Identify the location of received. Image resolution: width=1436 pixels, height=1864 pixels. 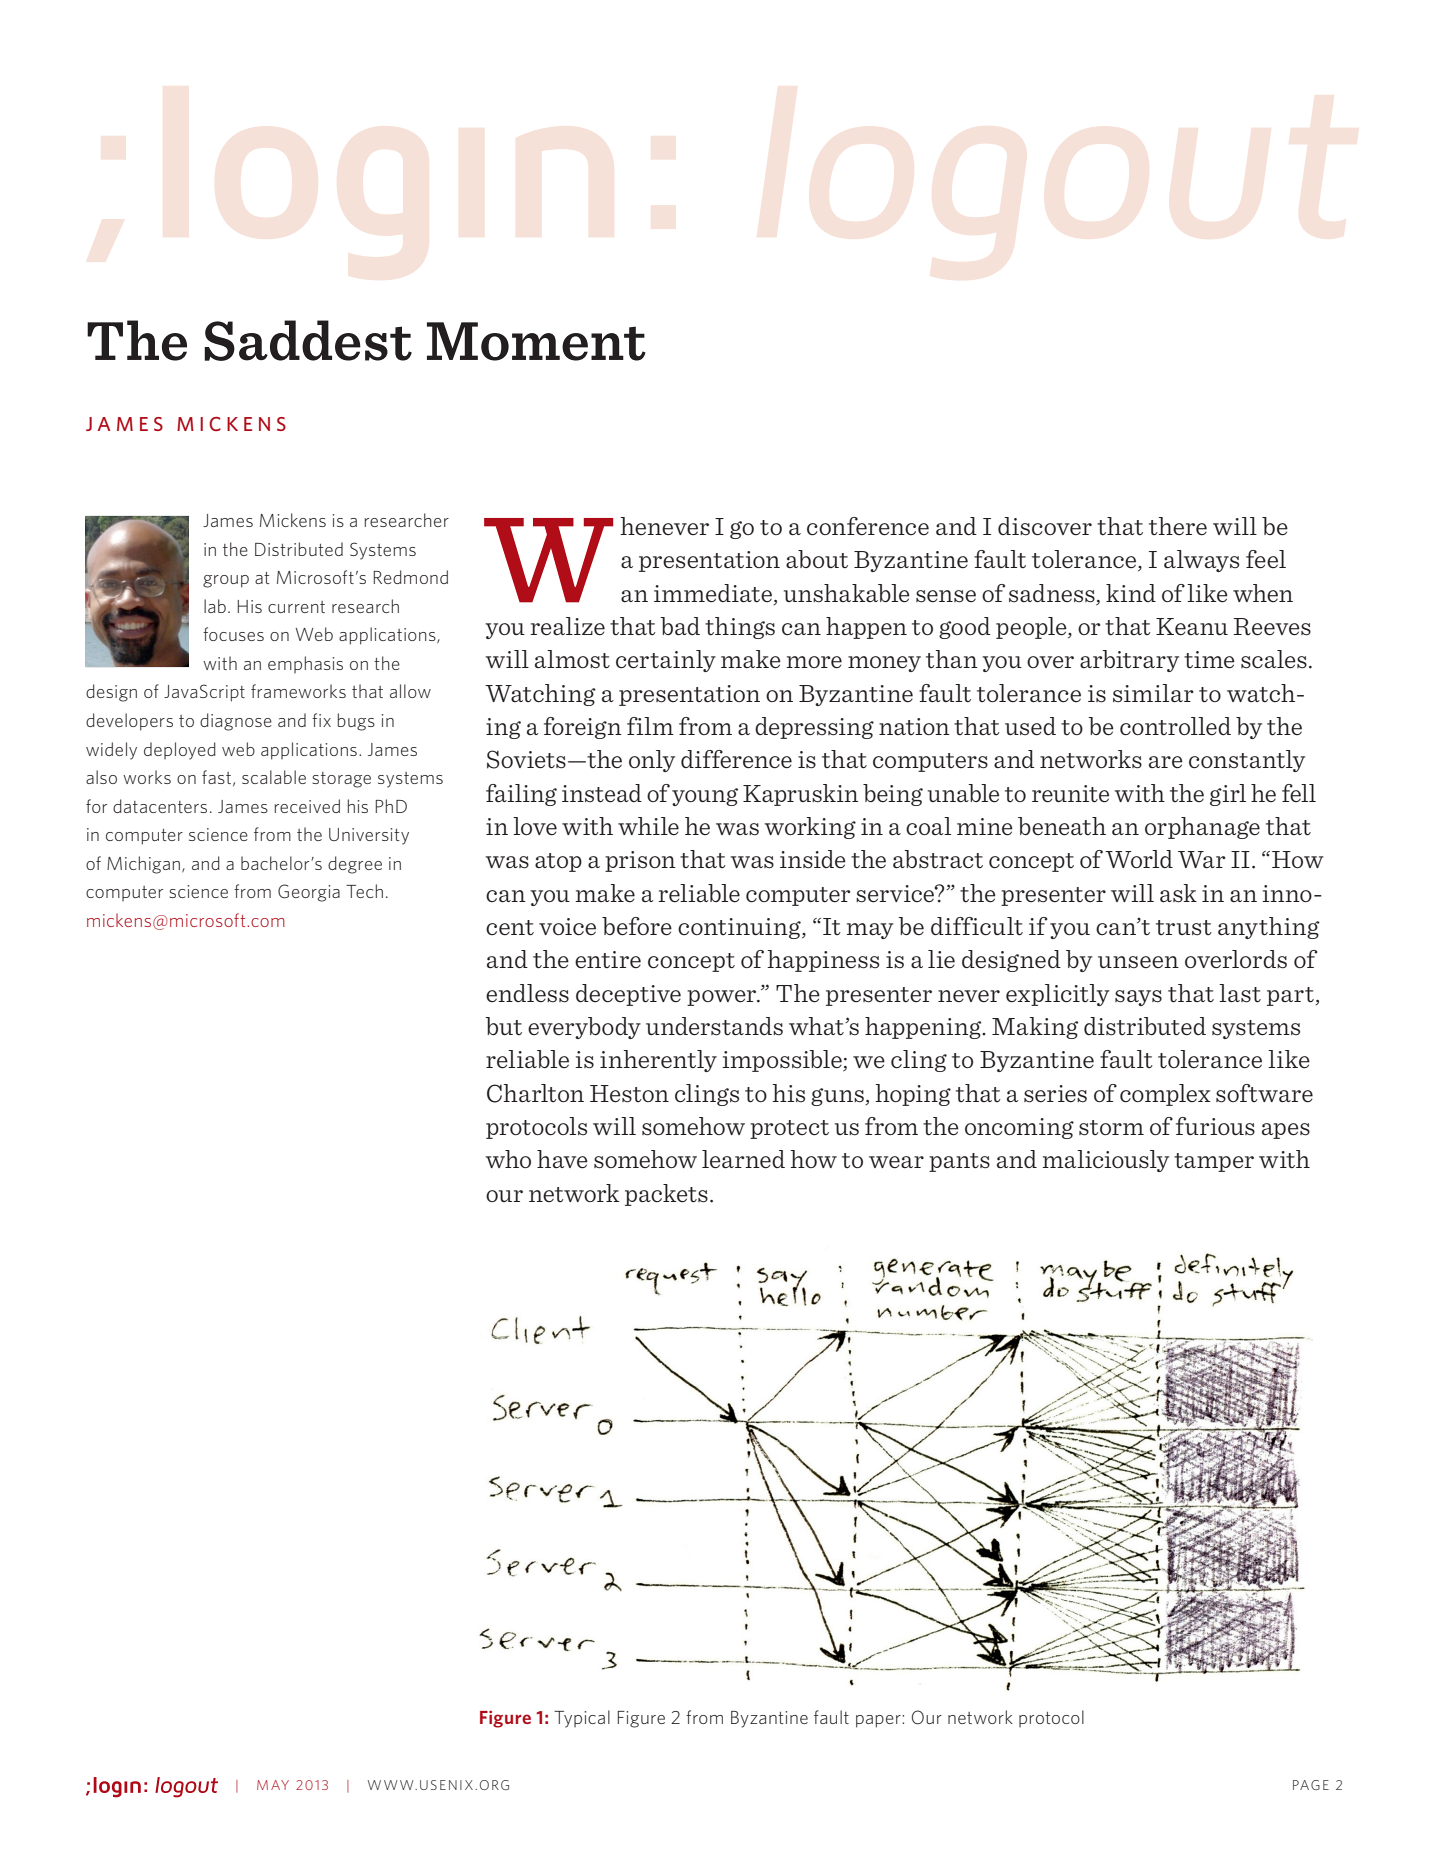
(307, 806).
